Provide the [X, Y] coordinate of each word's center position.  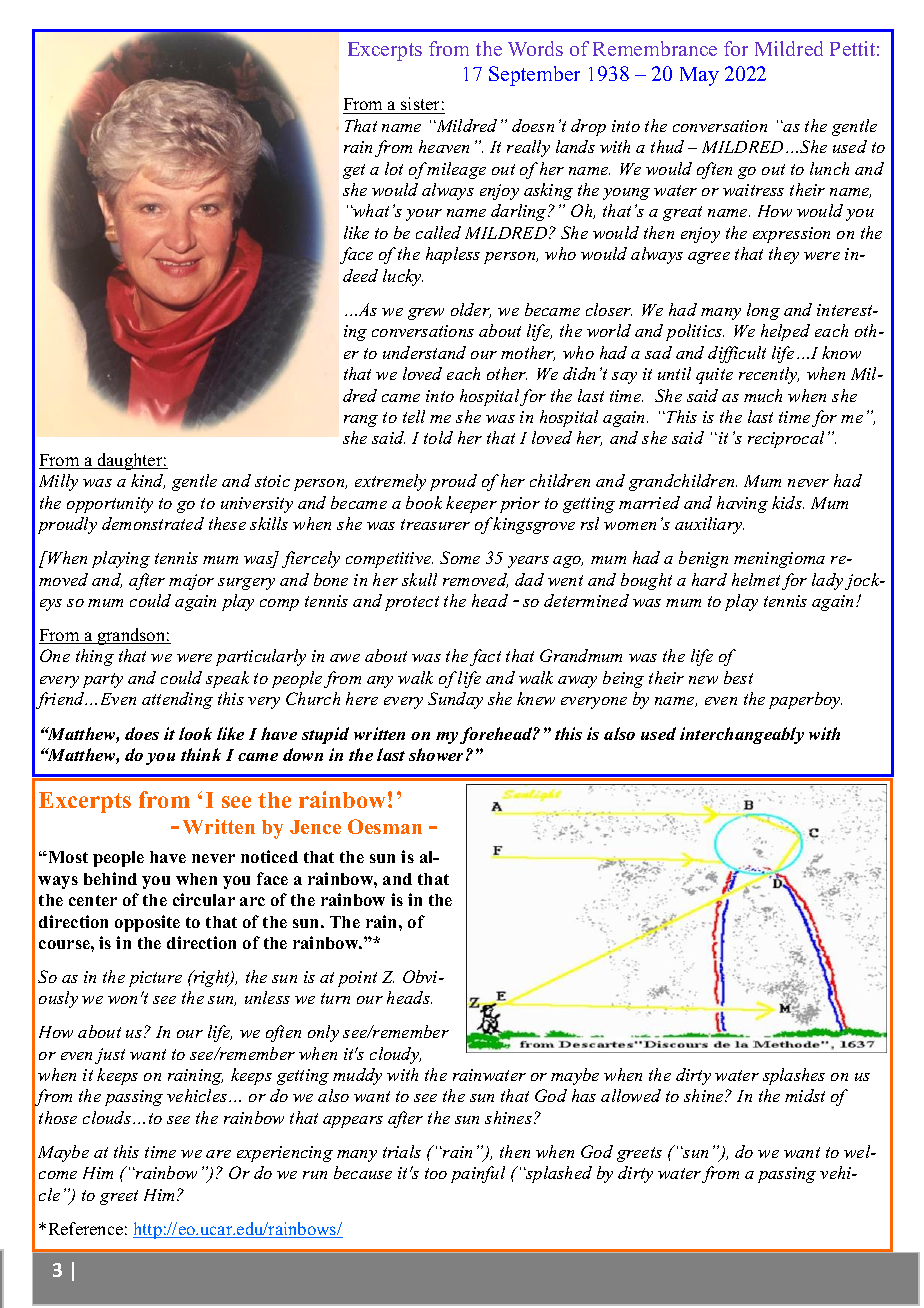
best [738, 677]
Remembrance [655, 48]
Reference [86, 1228]
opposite [147, 923]
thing [95, 657]
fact [485, 657]
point [357, 979]
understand [424, 352]
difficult [737, 354]
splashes [794, 1076]
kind [148, 481]
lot [394, 168]
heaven [444, 146]
